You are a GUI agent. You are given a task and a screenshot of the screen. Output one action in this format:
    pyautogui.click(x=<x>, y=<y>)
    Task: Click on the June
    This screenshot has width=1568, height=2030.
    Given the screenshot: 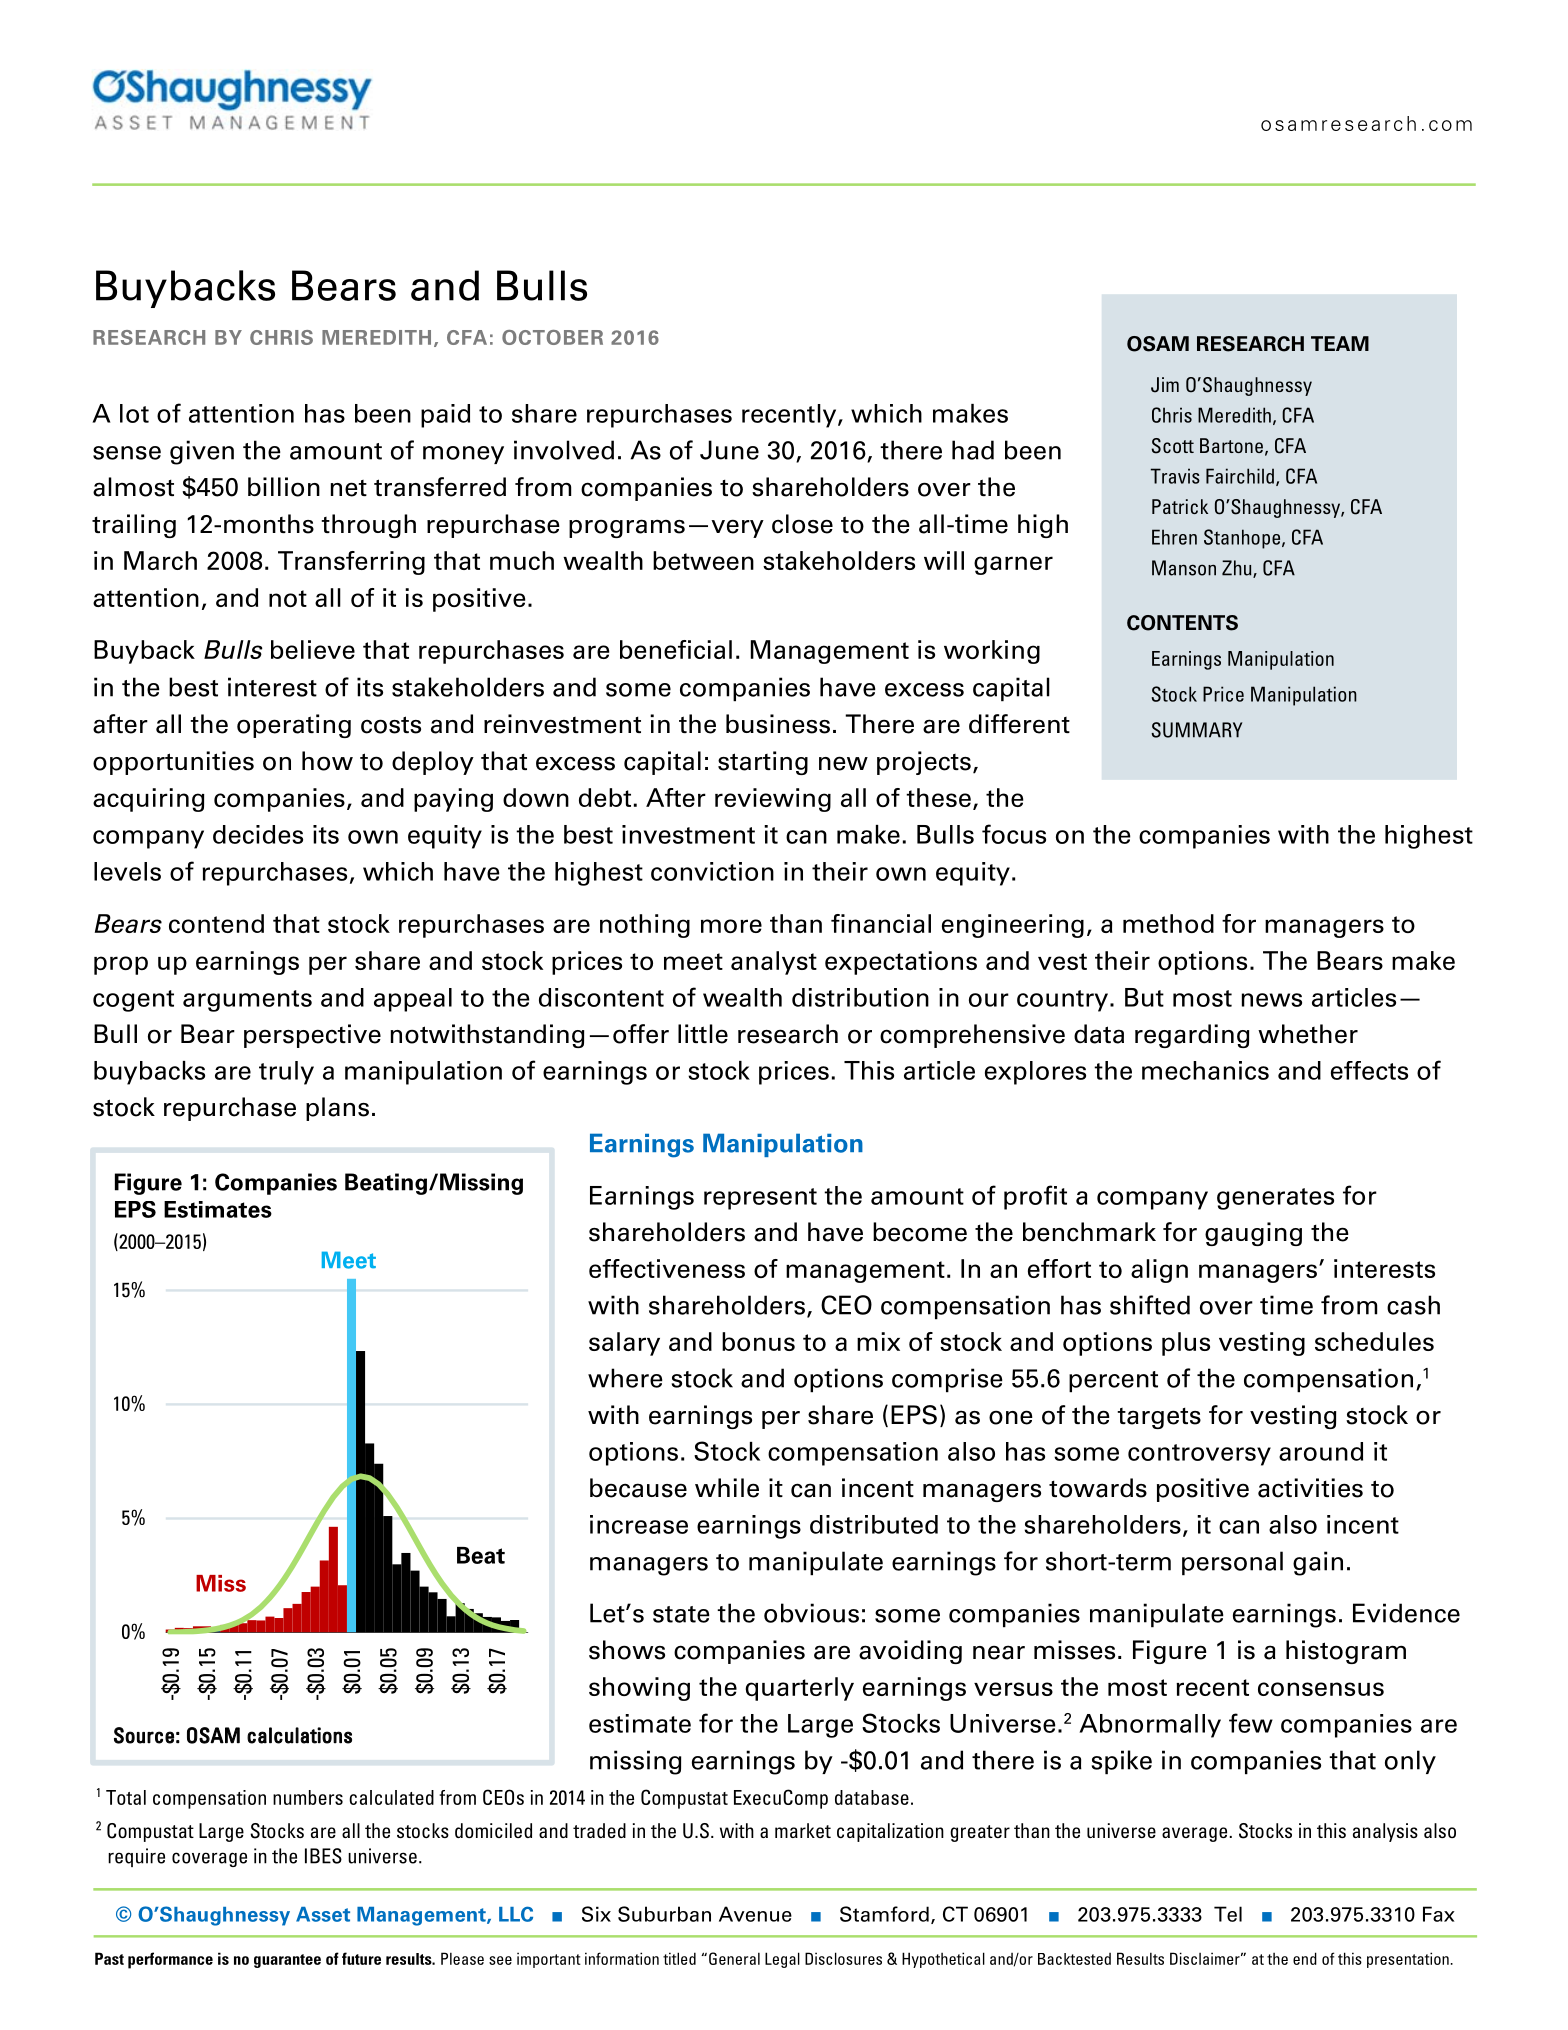 What is the action you would take?
    pyautogui.click(x=729, y=450)
